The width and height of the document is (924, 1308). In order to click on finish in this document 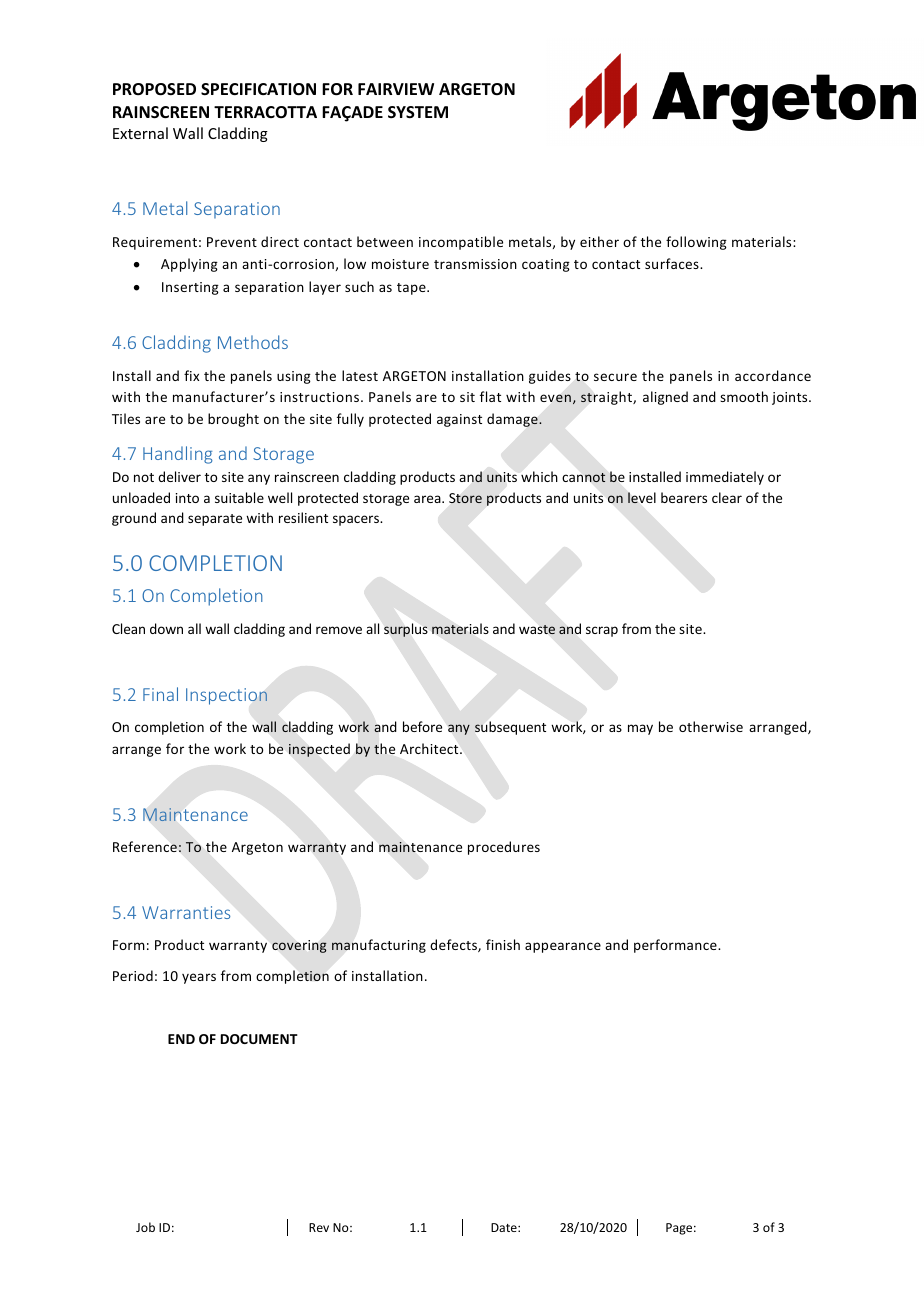, I will do `click(503, 944)`.
